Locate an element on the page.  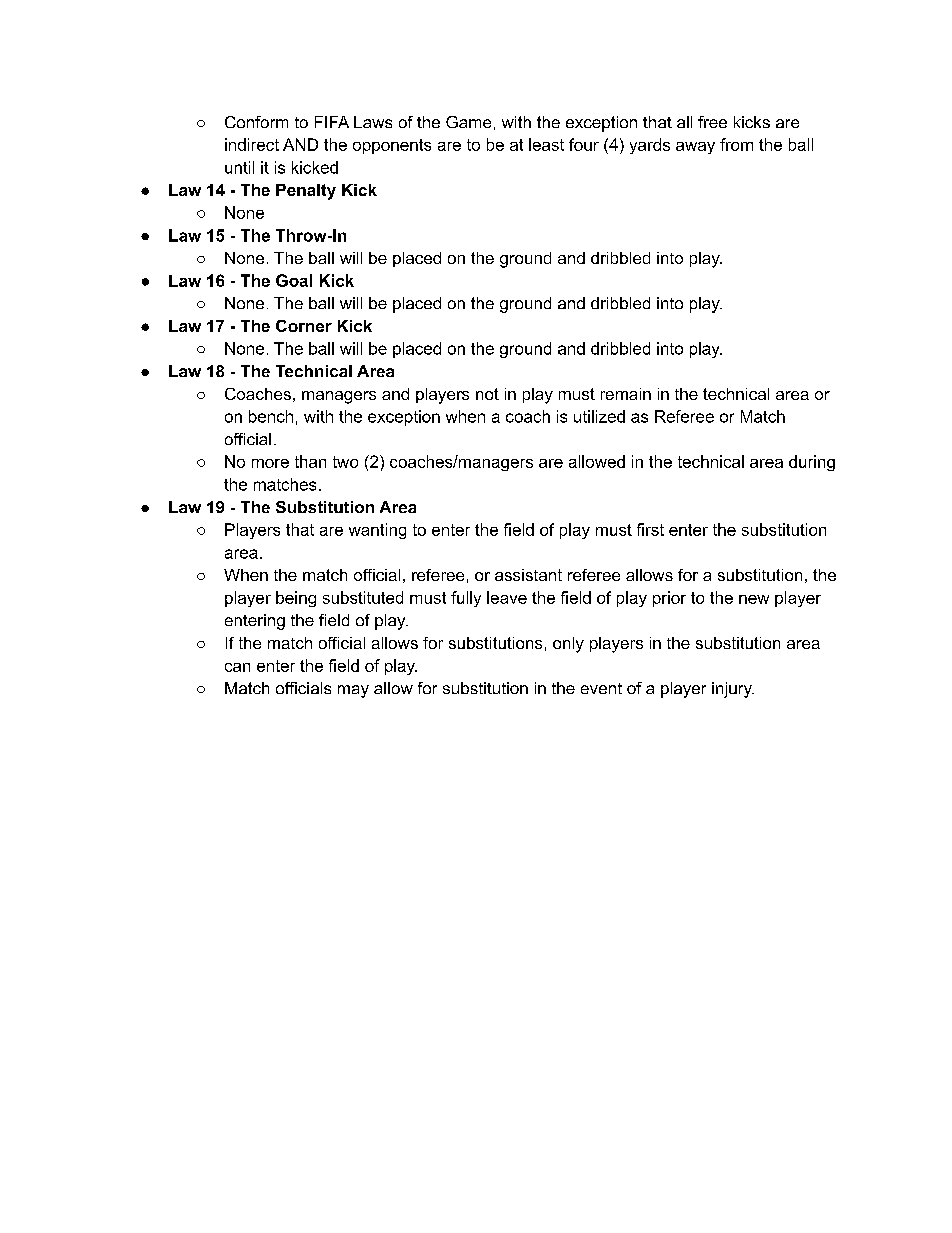
FIFA is located at coordinates (332, 122).
